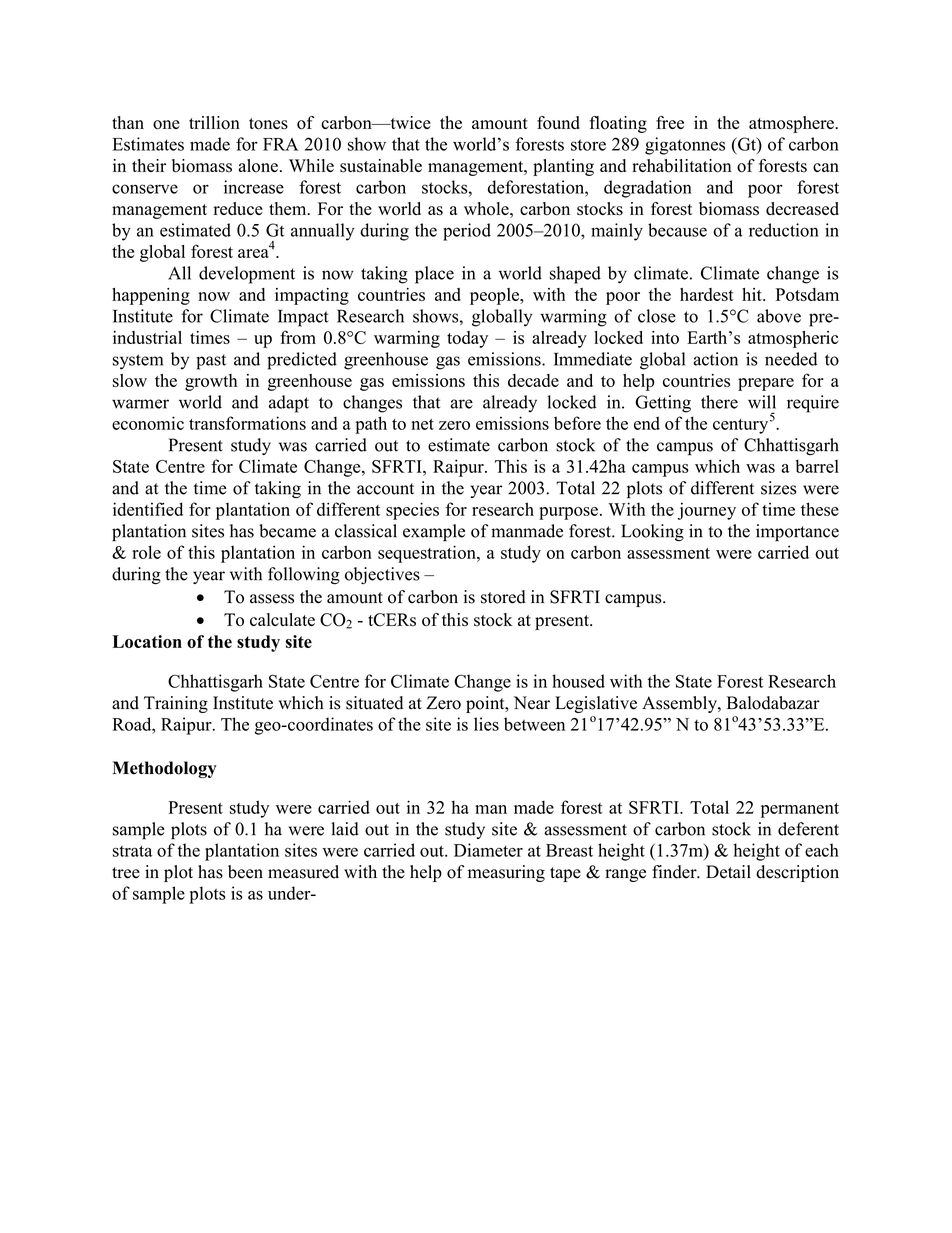 The width and height of the screenshot is (952, 1233). Describe the element at coordinates (778, 488) in the screenshot. I see `sizes` at that location.
